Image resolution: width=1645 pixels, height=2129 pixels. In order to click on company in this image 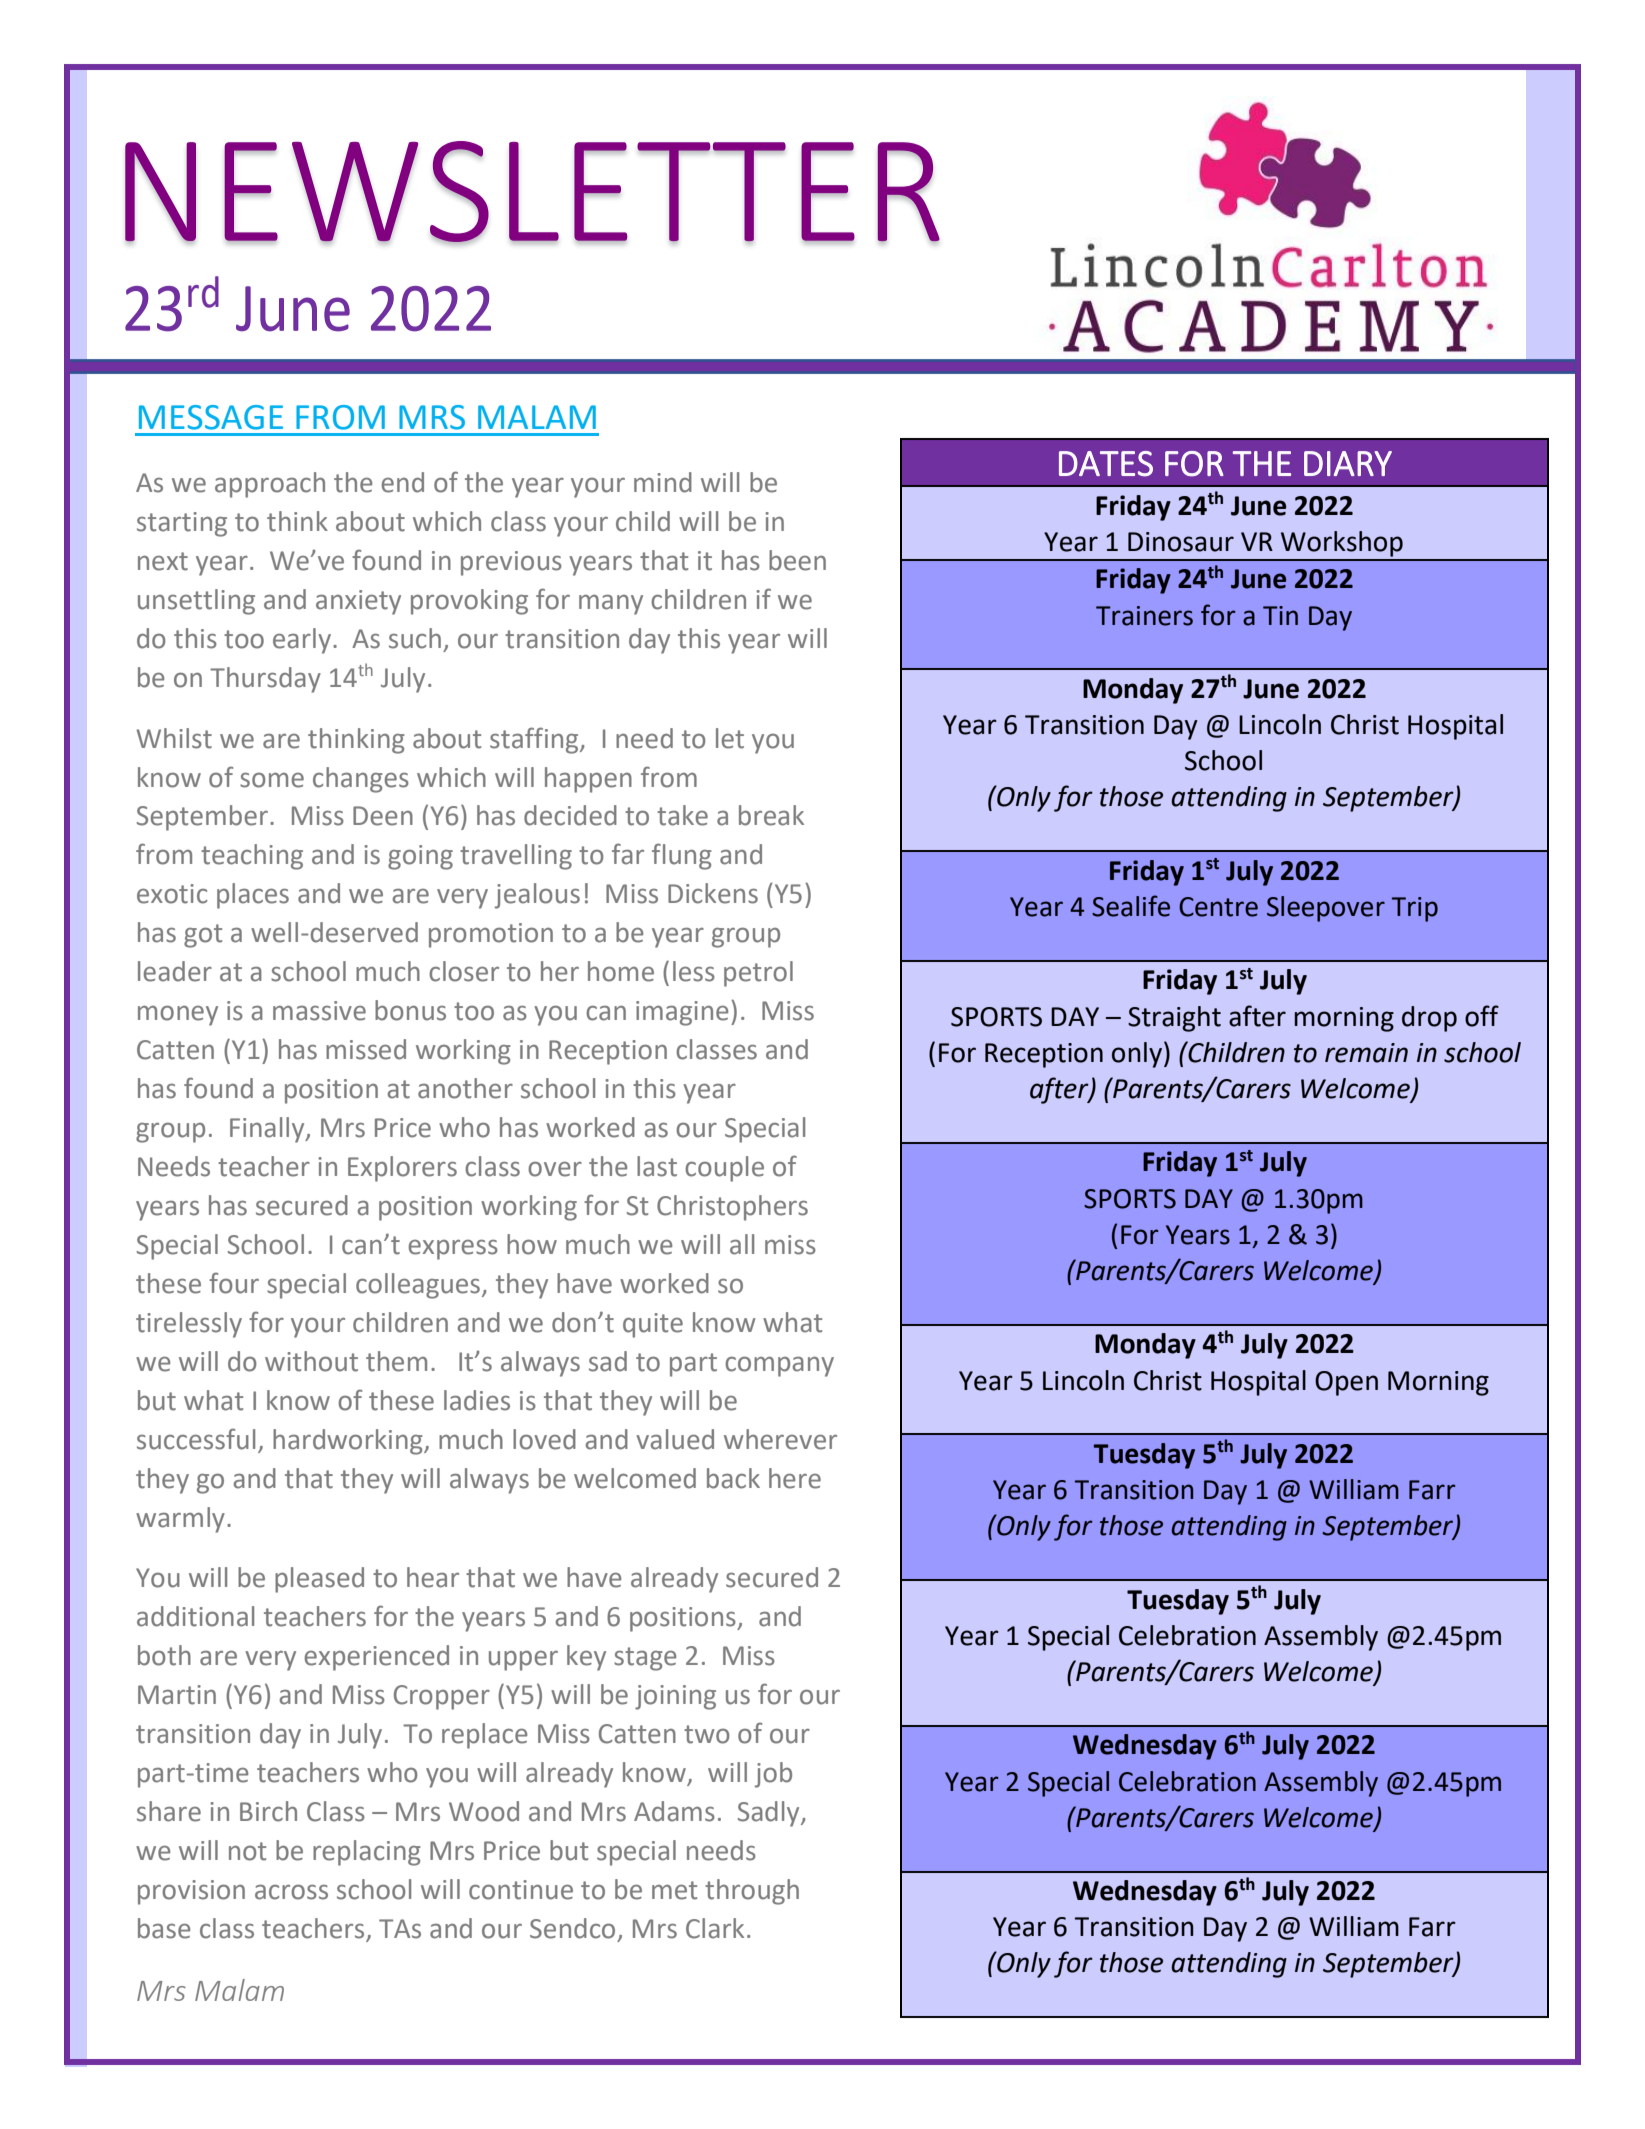, I will do `click(779, 1366)`.
